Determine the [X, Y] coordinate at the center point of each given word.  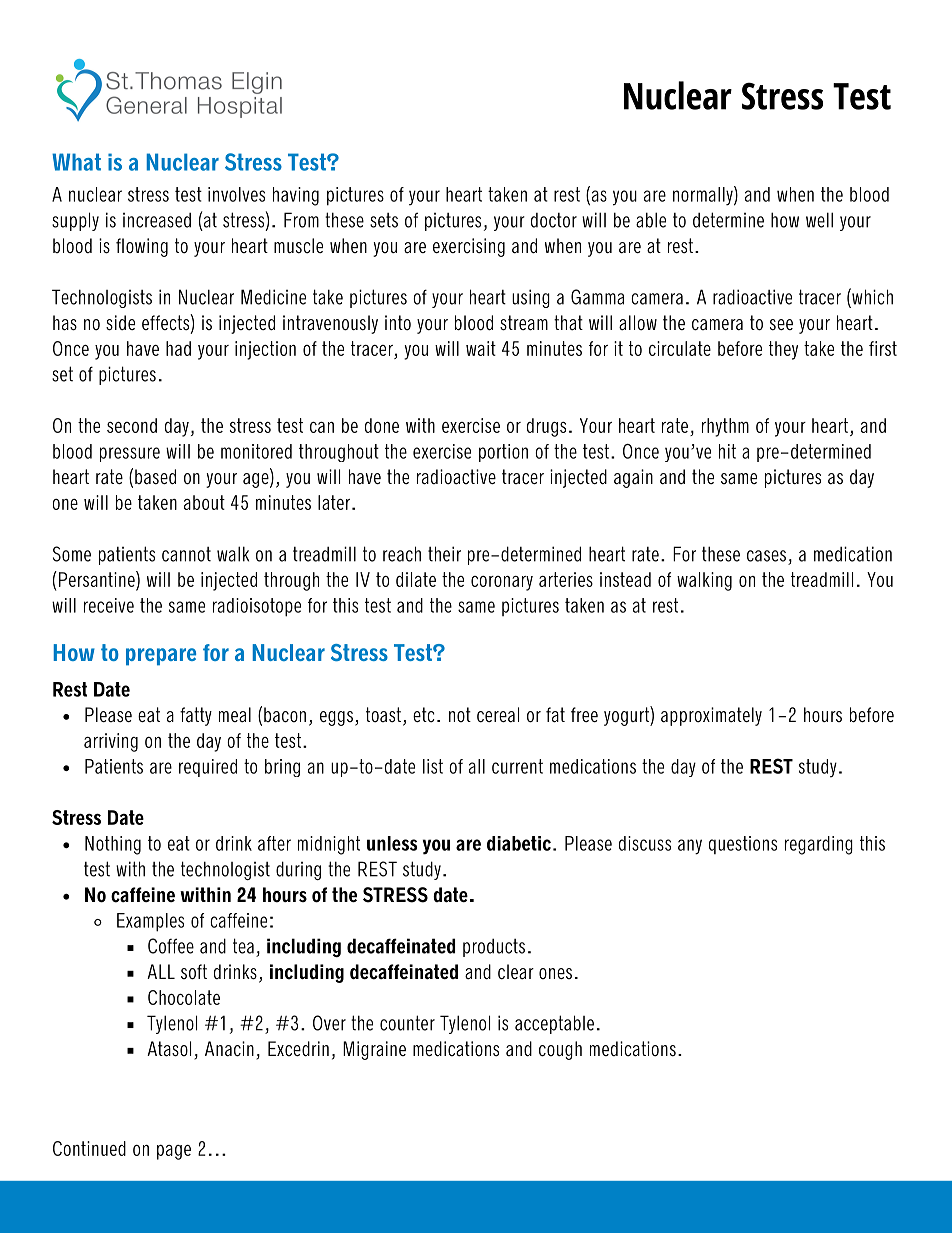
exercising [469, 247]
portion [503, 453]
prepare [161, 657]
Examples [150, 922]
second [132, 425]
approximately [711, 716]
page [174, 1152]
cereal [498, 715]
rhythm [725, 427]
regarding [819, 845]
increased [157, 220]
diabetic [519, 843]
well [819, 220]
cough [560, 1050]
